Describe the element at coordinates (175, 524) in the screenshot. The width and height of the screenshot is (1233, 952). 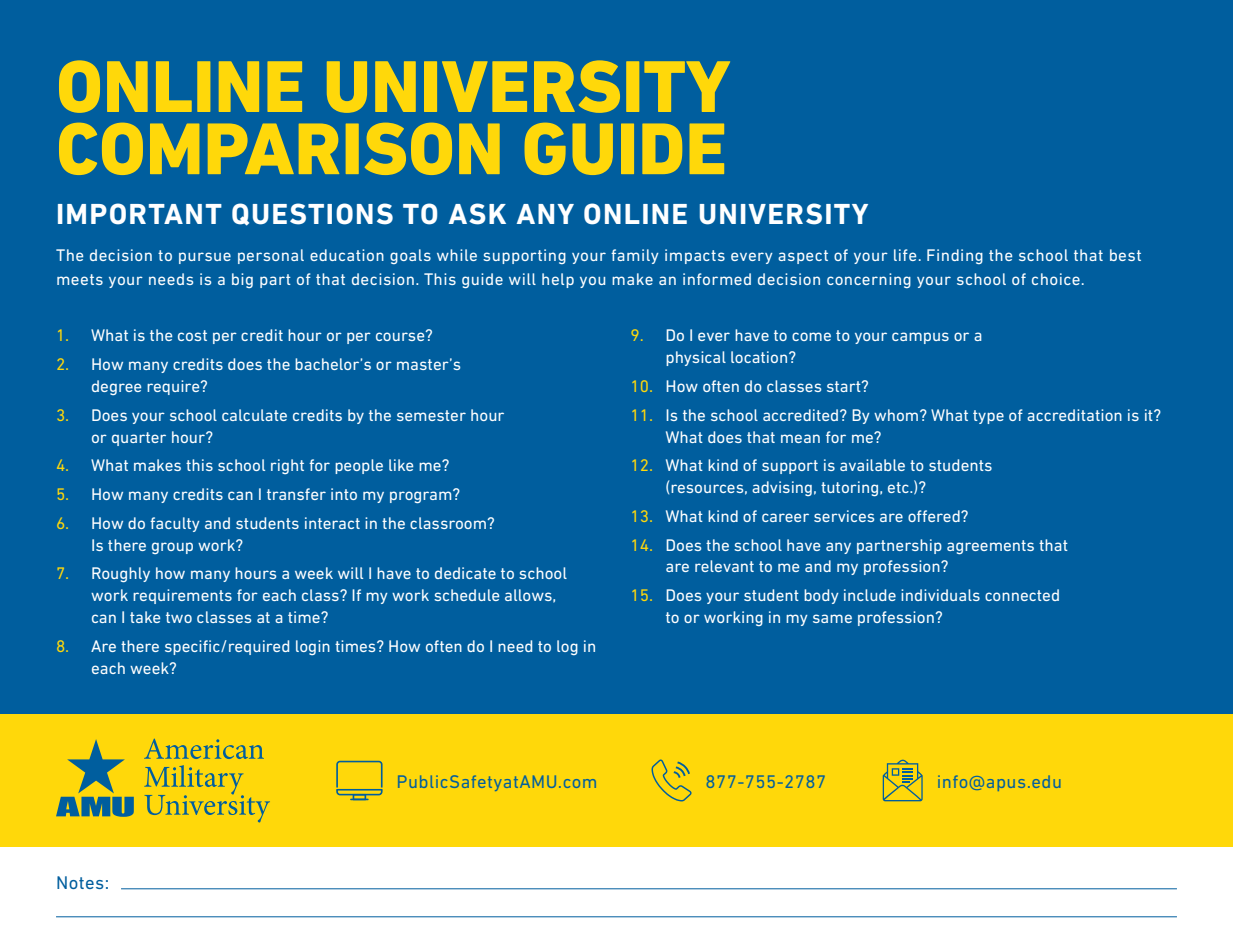
I see `faculty` at that location.
